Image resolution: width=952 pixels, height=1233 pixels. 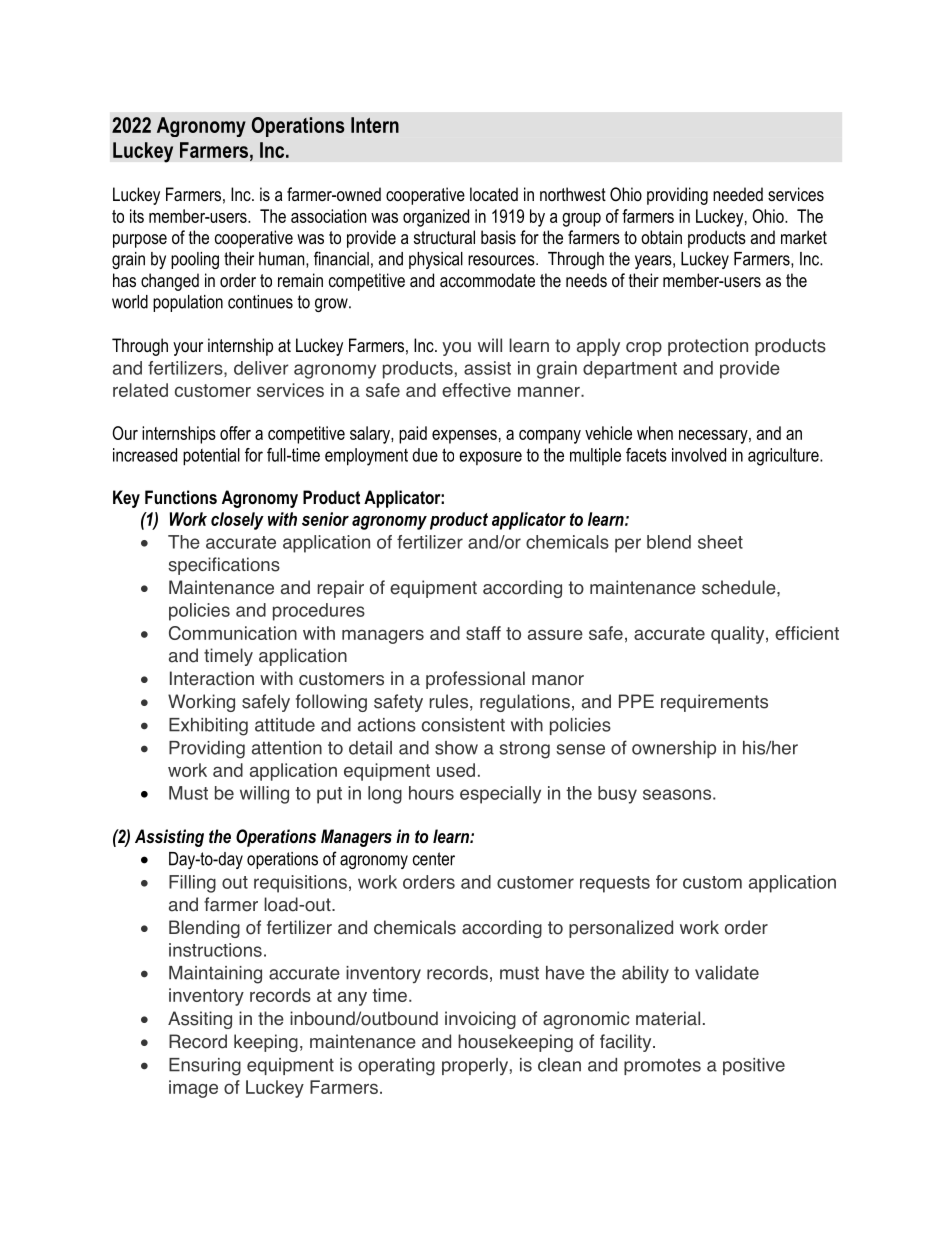 What do you see at coordinates (456, 770) in the screenshot?
I see `used` at bounding box center [456, 770].
